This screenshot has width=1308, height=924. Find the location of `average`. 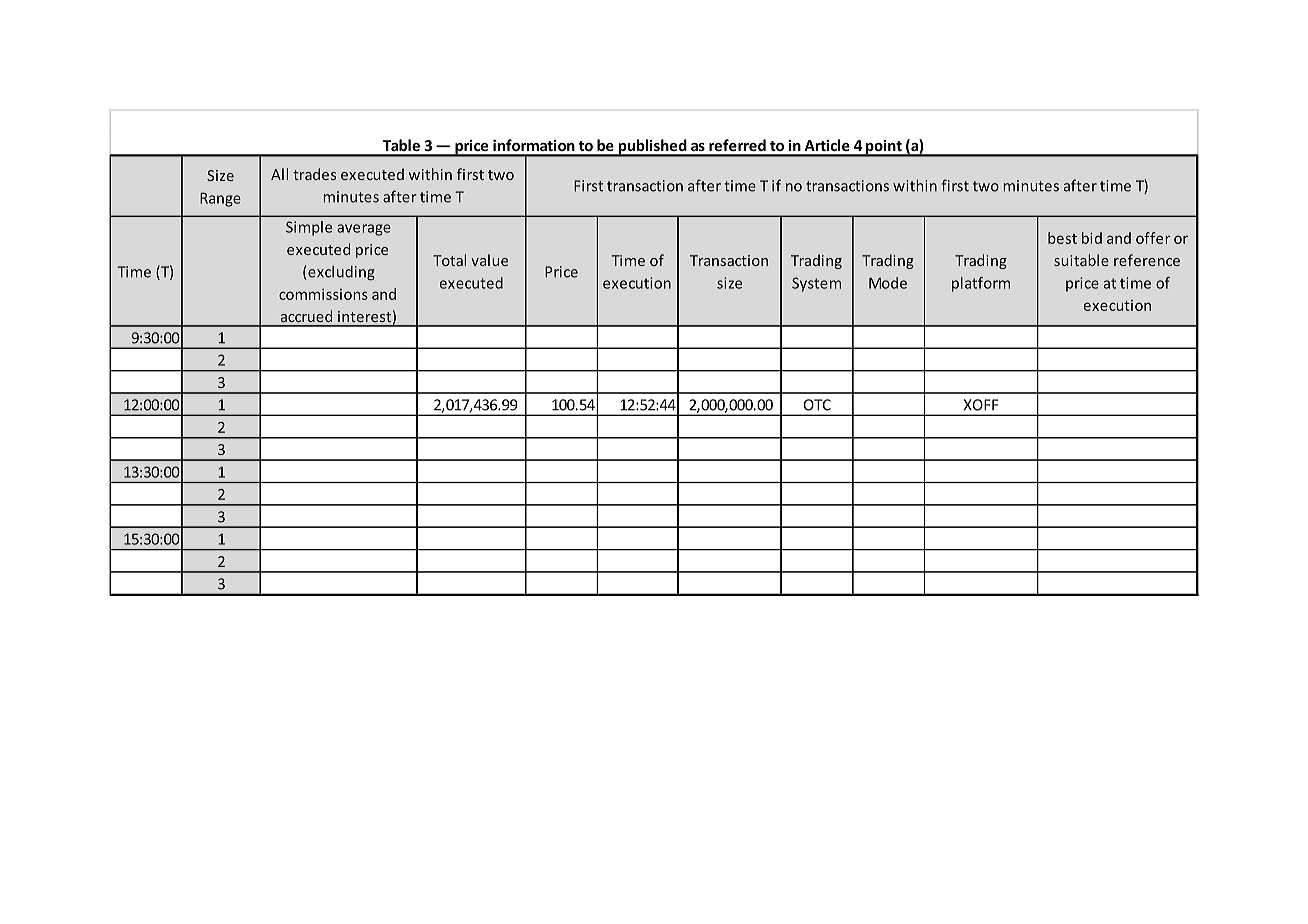

average is located at coordinates (364, 230).
